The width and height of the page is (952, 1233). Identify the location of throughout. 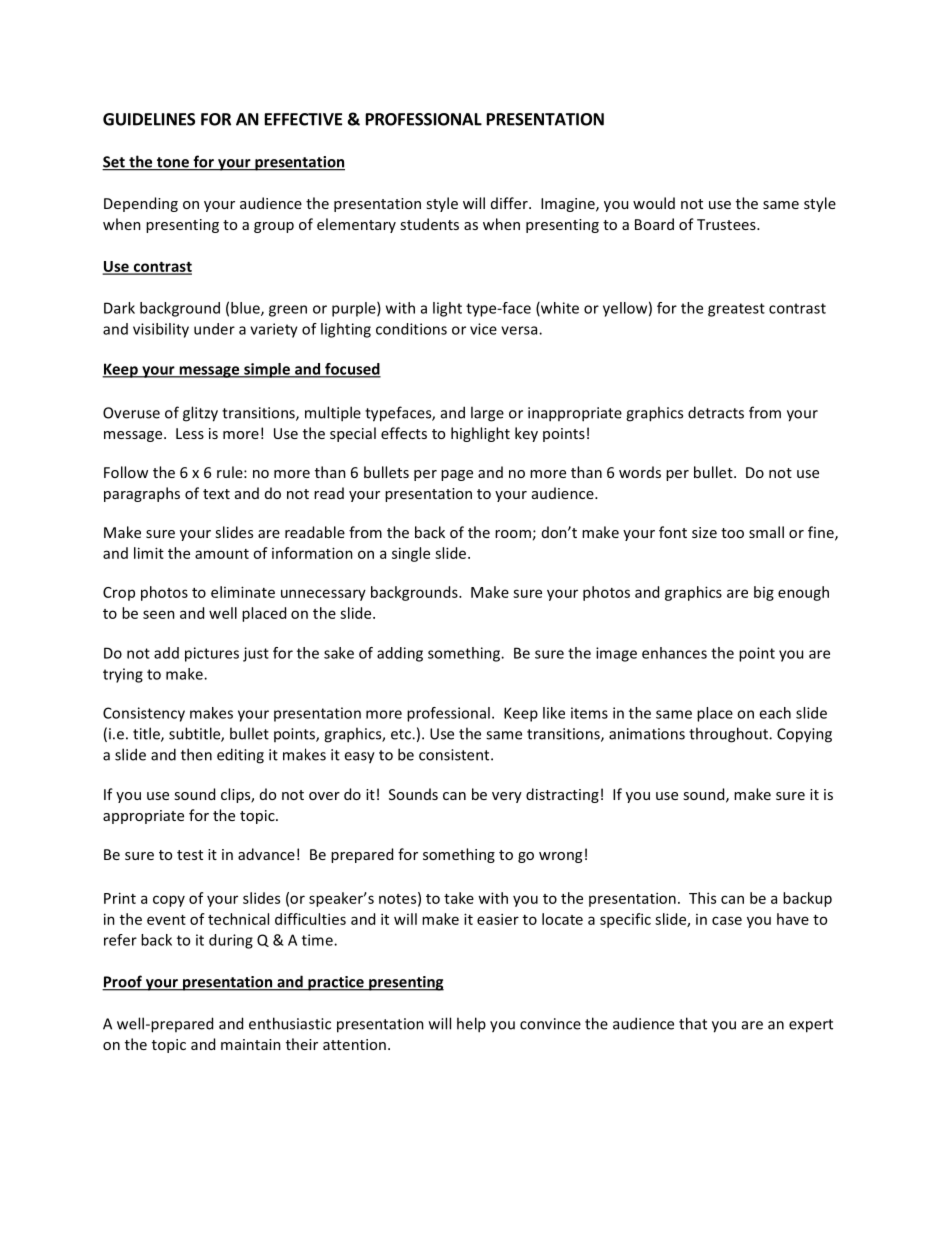
(729, 735).
